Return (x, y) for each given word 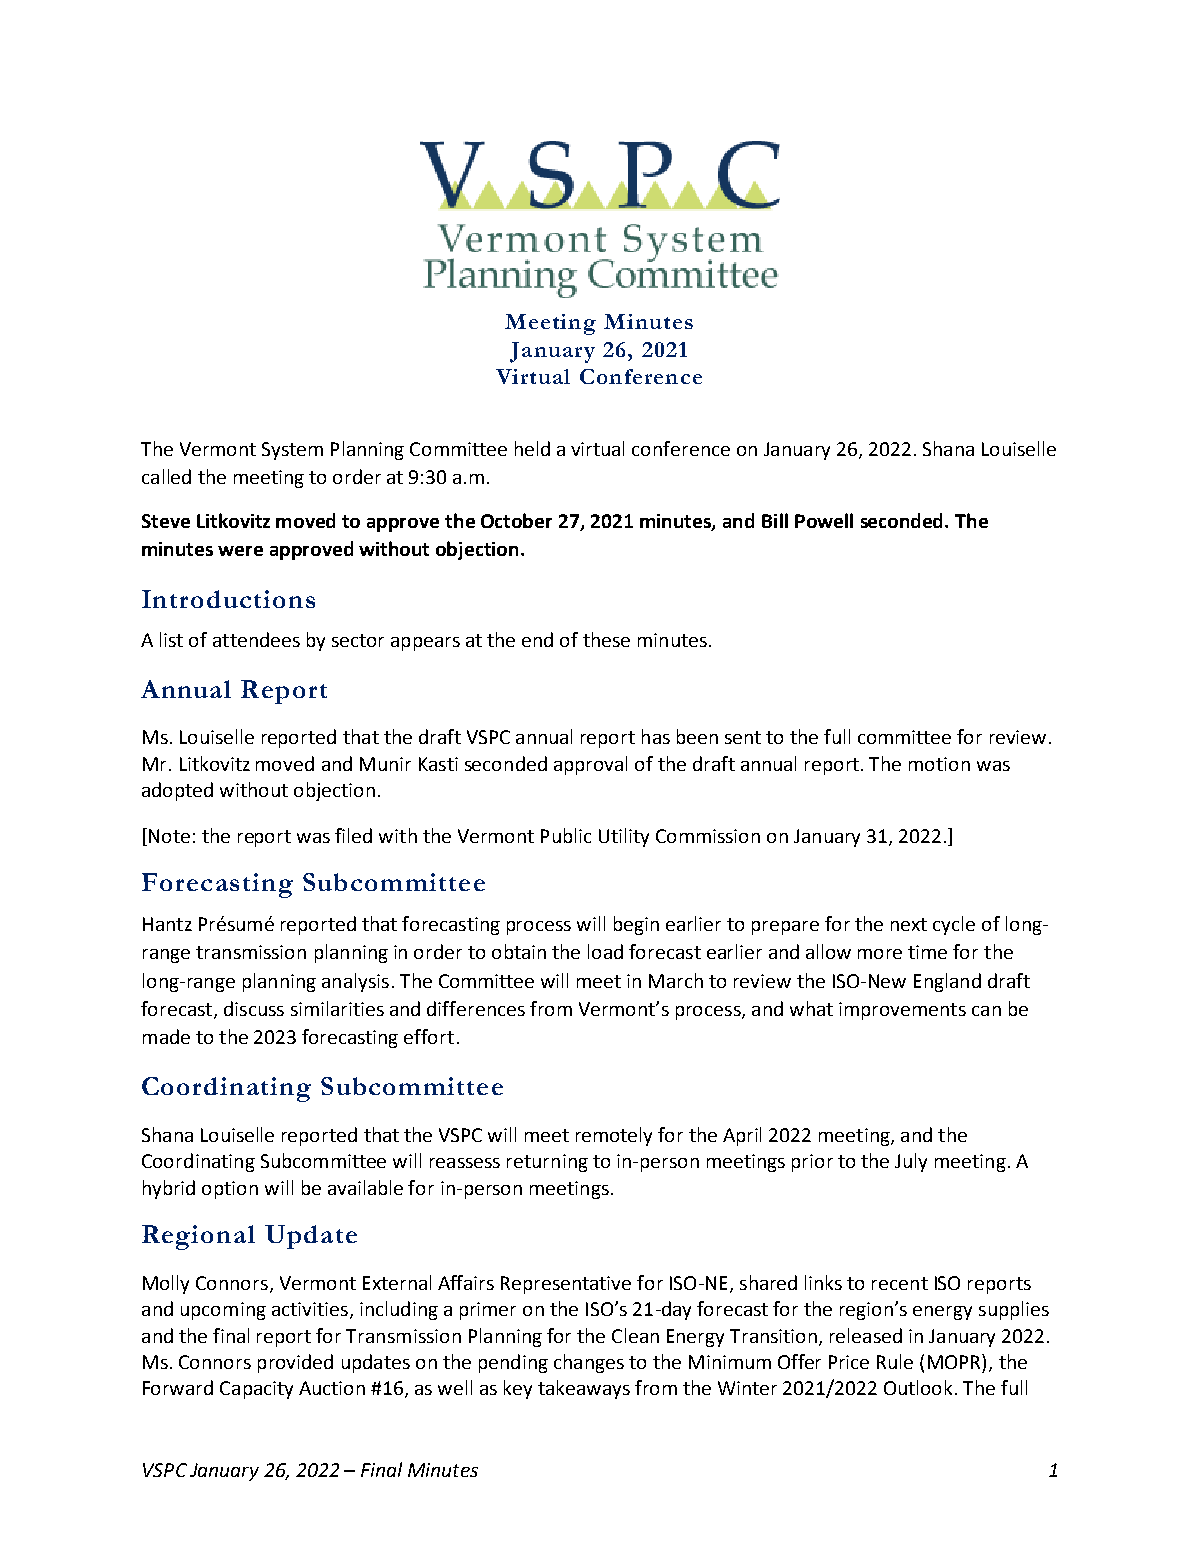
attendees (256, 639)
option (230, 1190)
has (656, 736)
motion (939, 764)
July (911, 1162)
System (292, 451)
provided (295, 1363)
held (532, 448)
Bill (775, 520)
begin (636, 925)
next (909, 924)
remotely (614, 1136)
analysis (355, 982)
